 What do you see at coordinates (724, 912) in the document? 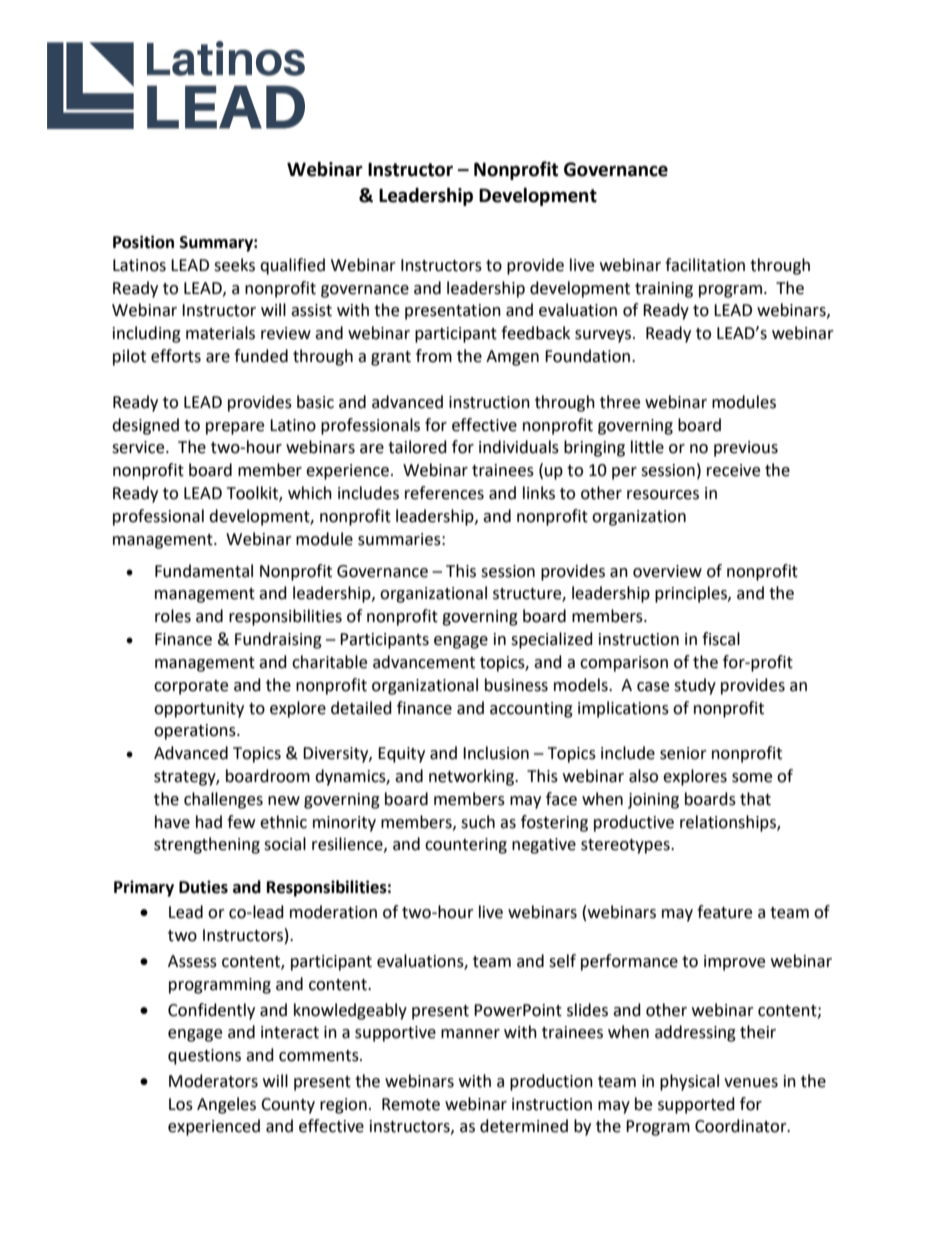
I see `feature` at bounding box center [724, 912].
